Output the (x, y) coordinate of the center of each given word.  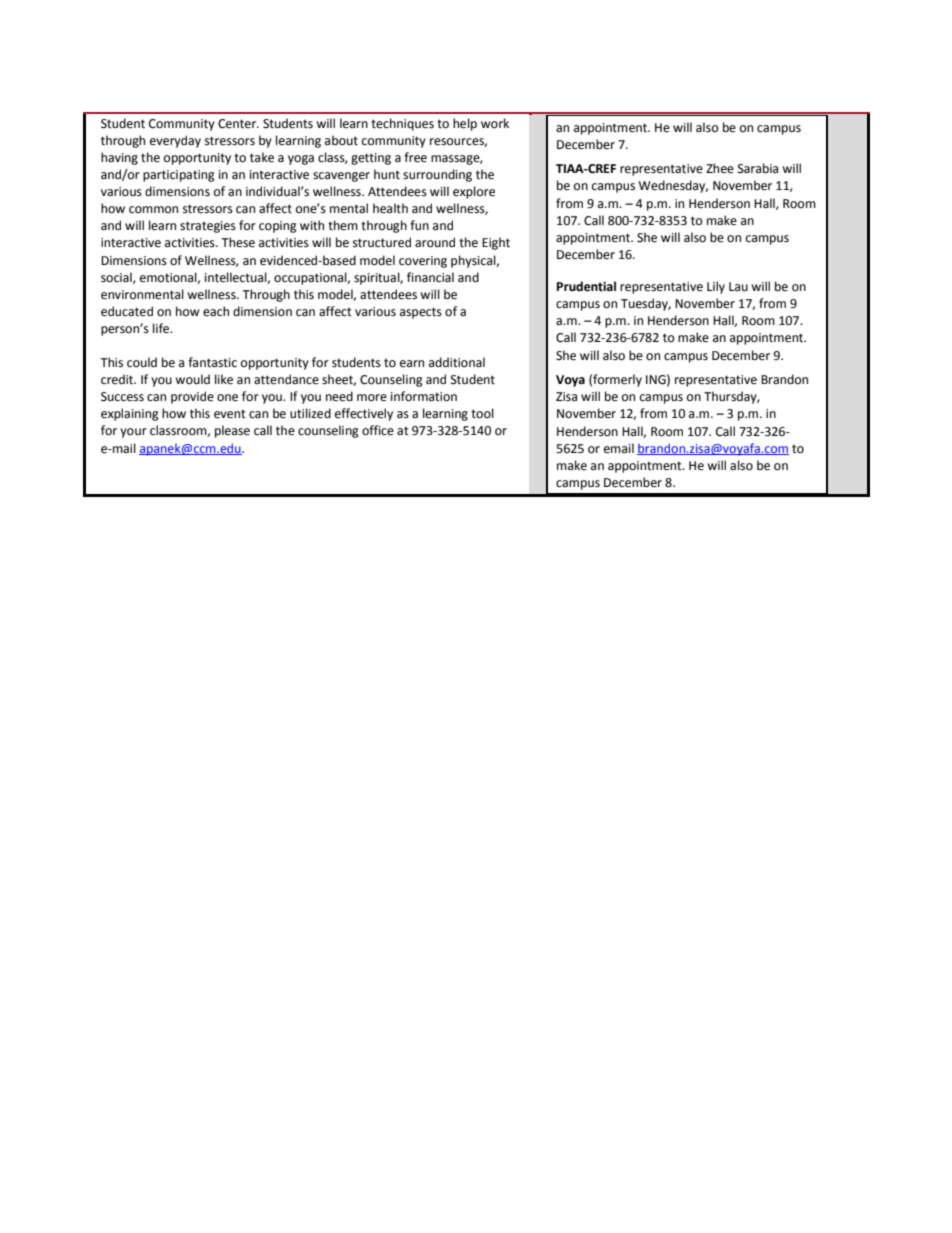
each (216, 311)
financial (430, 277)
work (495, 123)
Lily (716, 287)
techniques (402, 124)
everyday (175, 141)
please (232, 431)
